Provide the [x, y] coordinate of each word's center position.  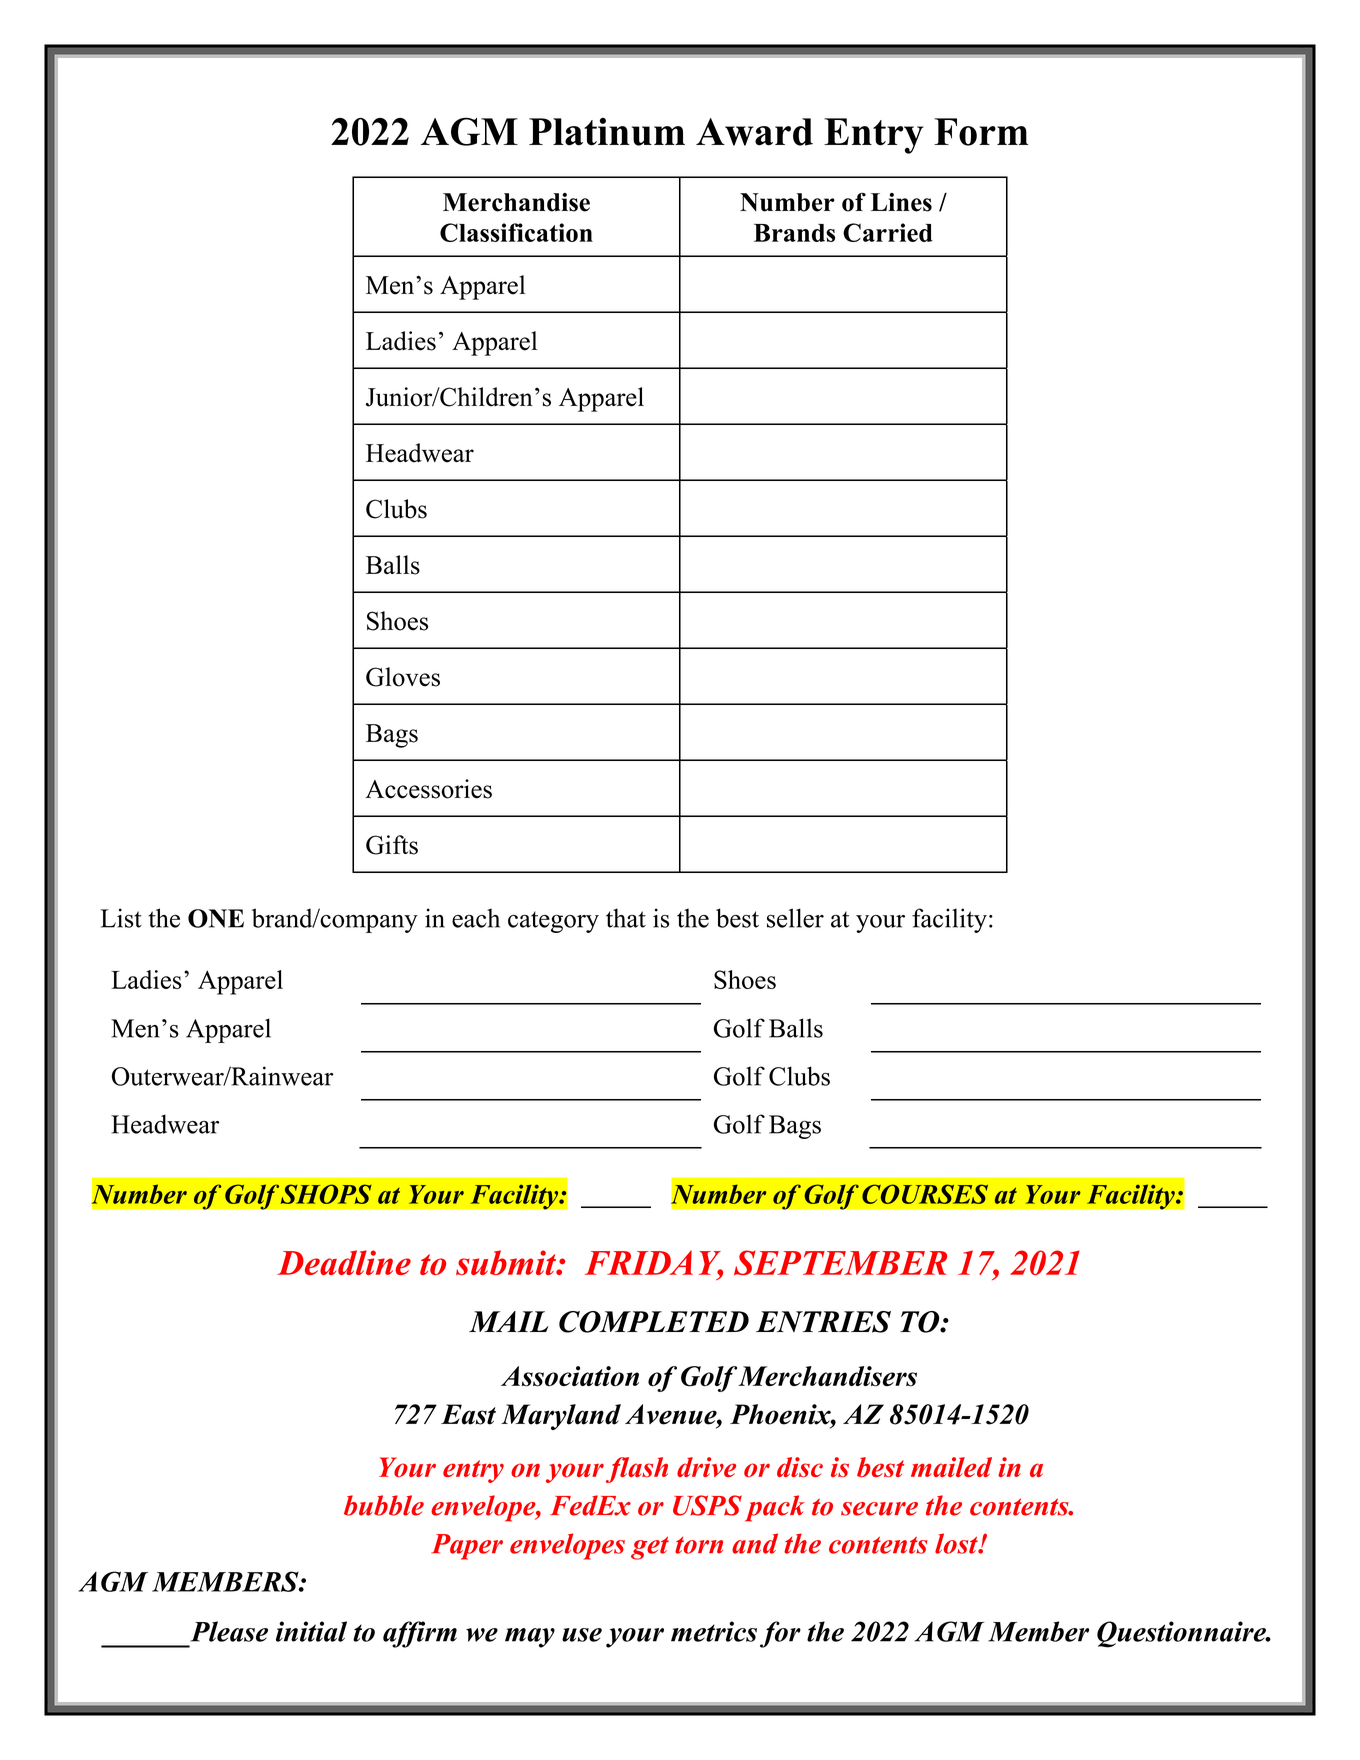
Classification [516, 232]
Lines [901, 202]
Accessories [428, 789]
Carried [888, 232]
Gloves [403, 677]
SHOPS [325, 1194]
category [553, 922]
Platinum [607, 132]
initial [311, 1631]
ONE [216, 918]
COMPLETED [654, 1322]
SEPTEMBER [840, 1262]
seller [795, 918]
